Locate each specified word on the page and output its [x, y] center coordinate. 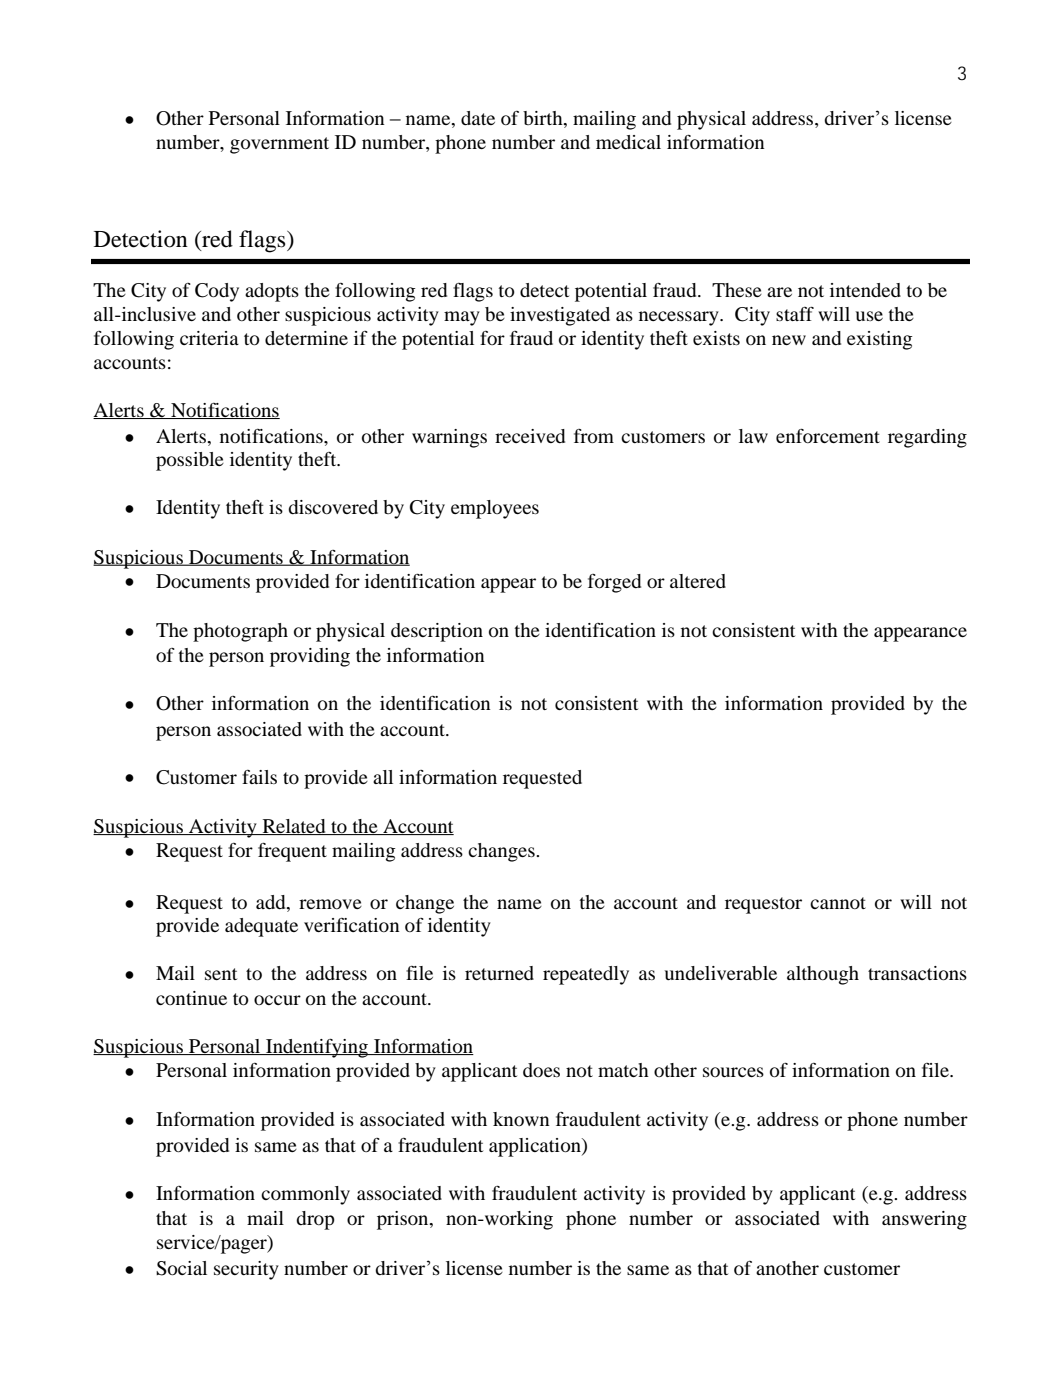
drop [315, 1220]
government [279, 145]
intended [865, 290]
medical [628, 142]
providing [310, 657]
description [437, 632]
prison [404, 1220]
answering [924, 1220]
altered [698, 581]
